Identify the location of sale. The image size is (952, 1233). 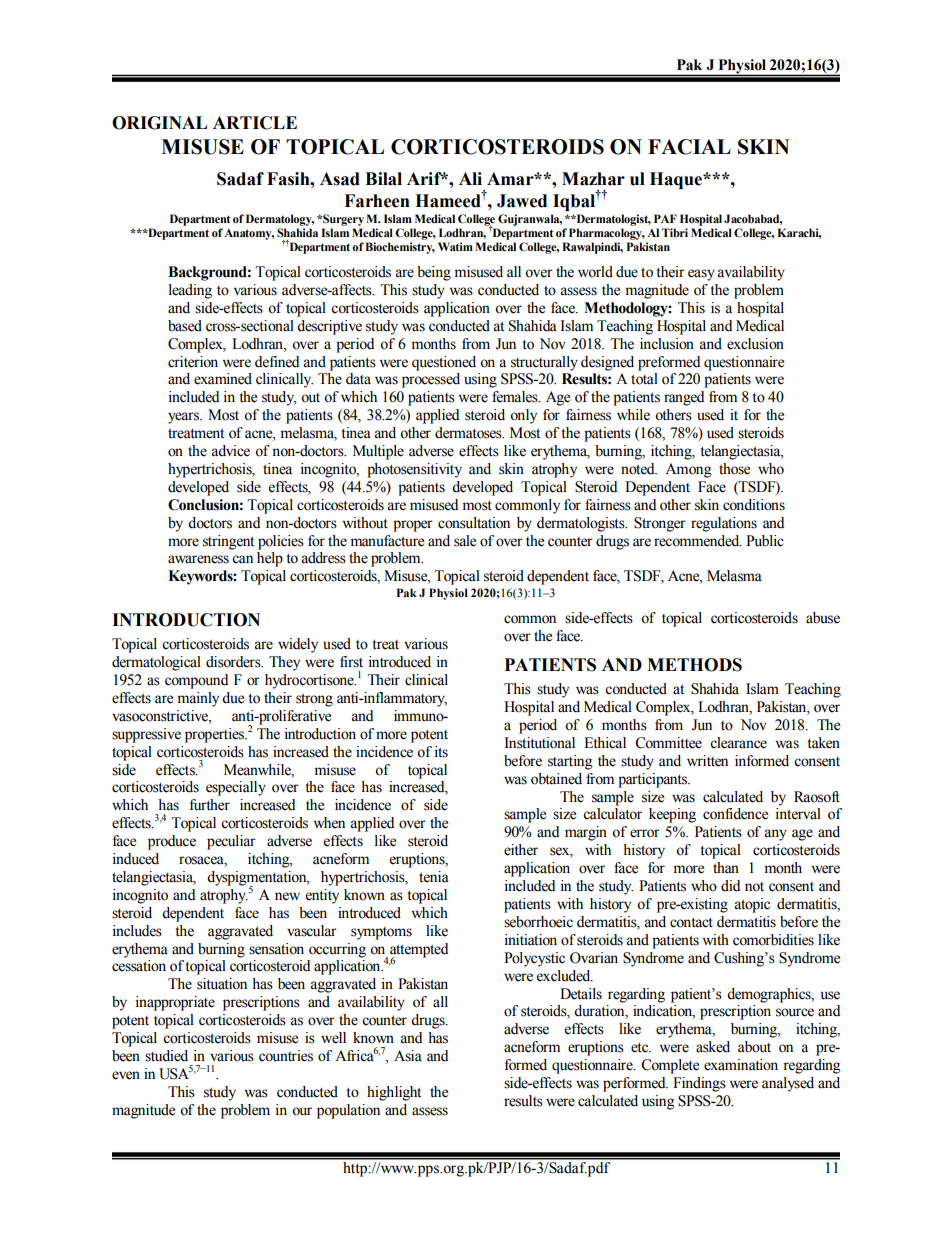
(465, 541).
